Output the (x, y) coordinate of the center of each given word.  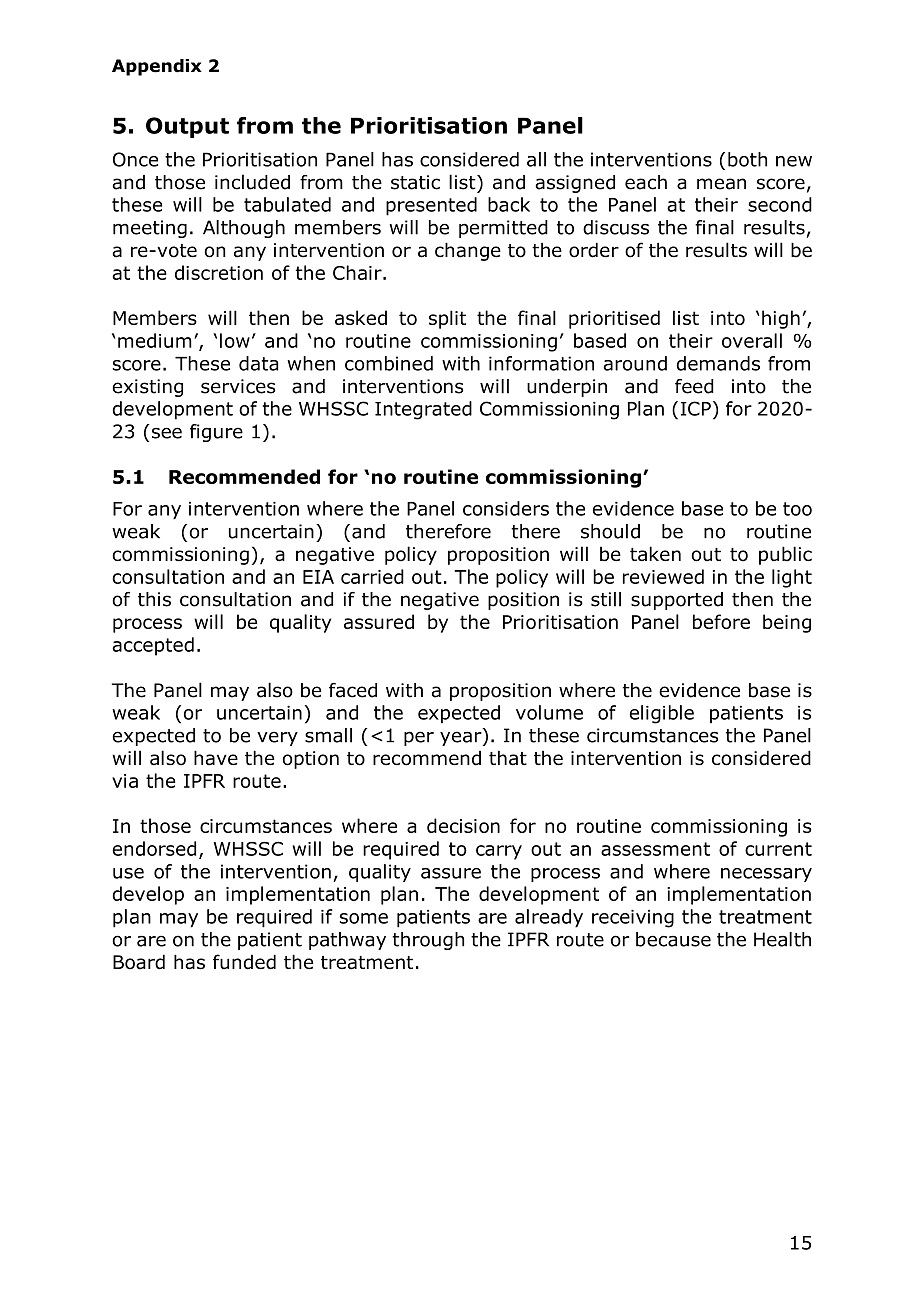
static (415, 182)
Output (187, 127)
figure (216, 433)
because (673, 939)
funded (244, 962)
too (797, 509)
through (428, 941)
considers (506, 508)
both (747, 159)
